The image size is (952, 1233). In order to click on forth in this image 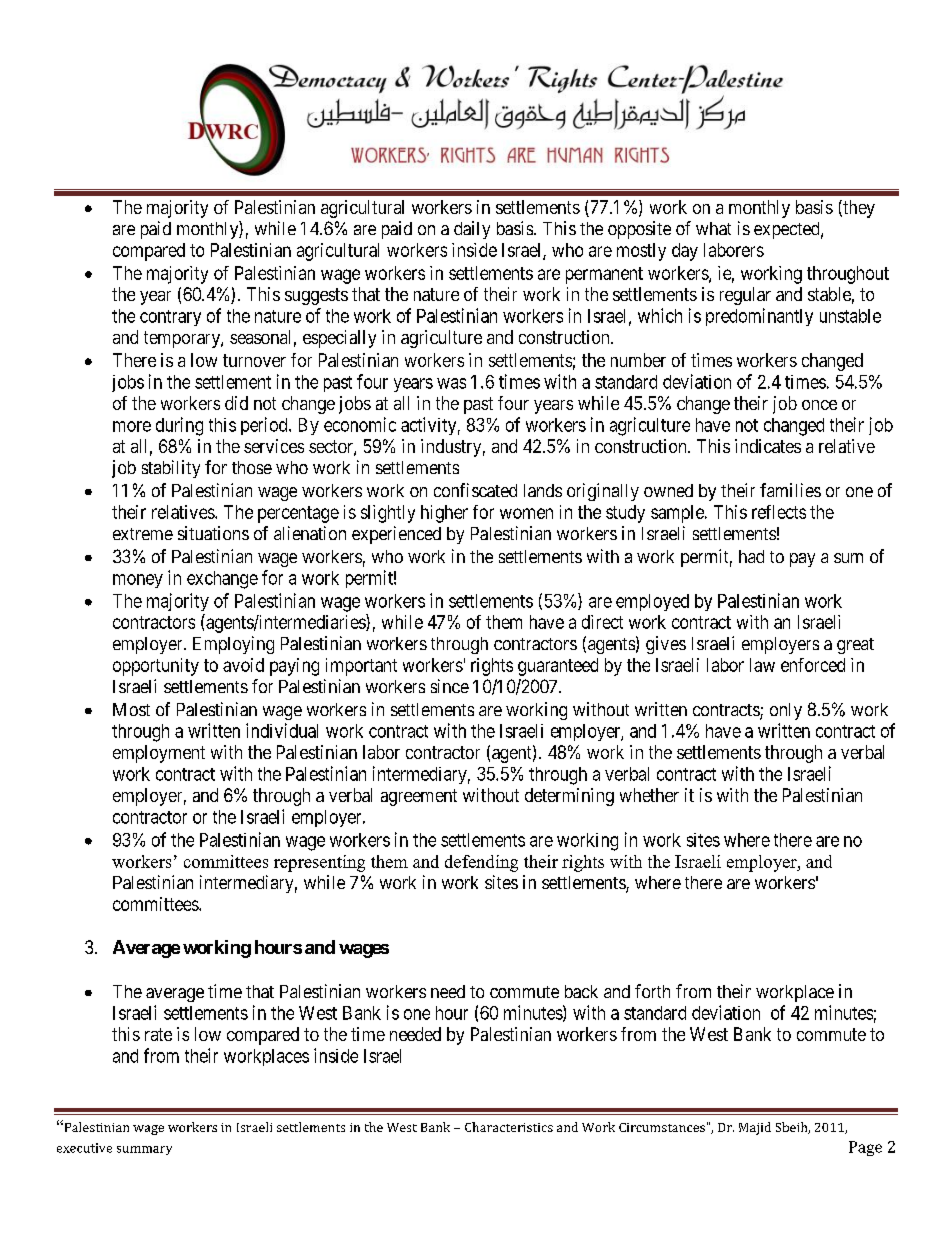, I will do `click(652, 991)`.
